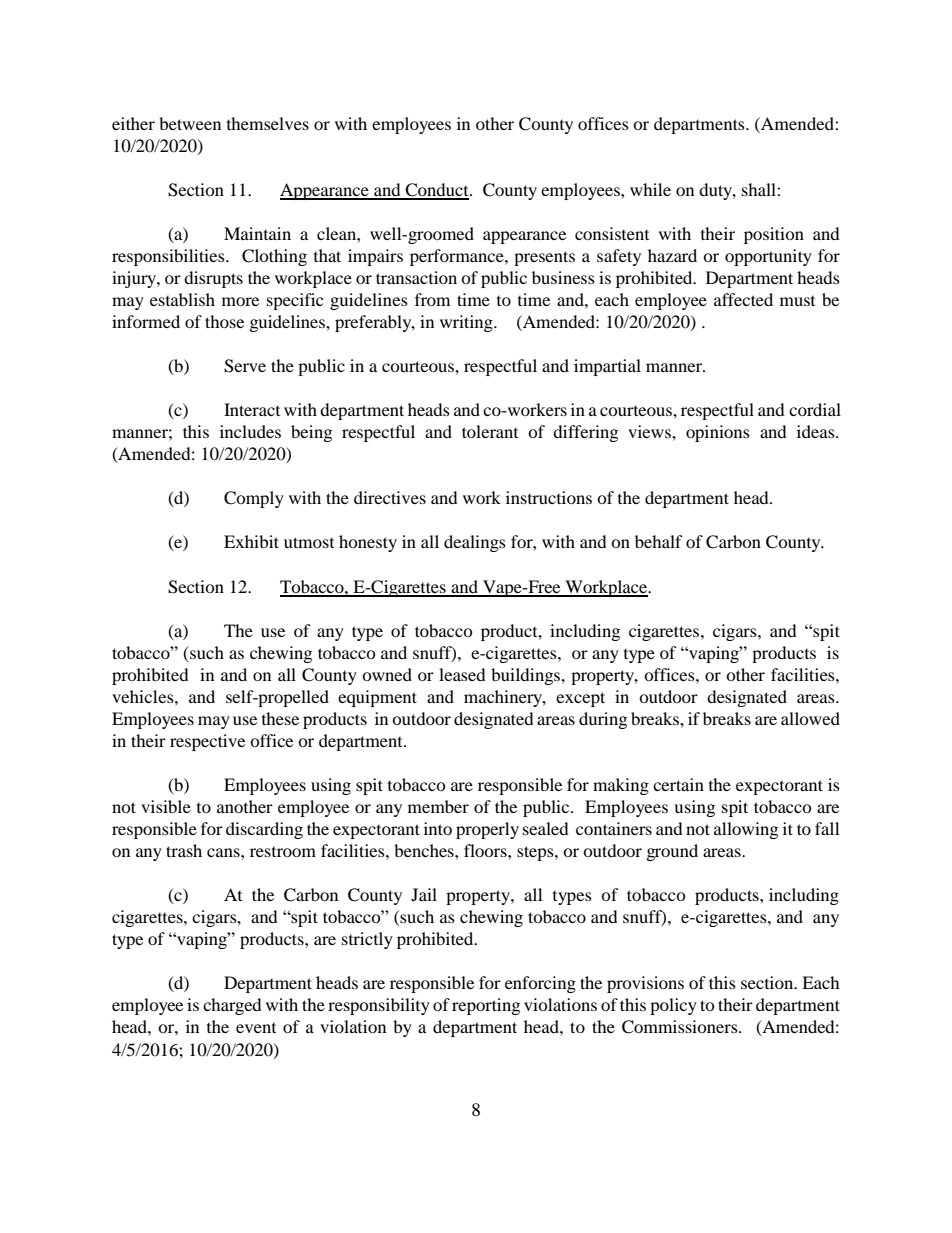 The height and width of the image is (1233, 952). What do you see at coordinates (251, 541) in the image?
I see `Exhibit` at bounding box center [251, 541].
